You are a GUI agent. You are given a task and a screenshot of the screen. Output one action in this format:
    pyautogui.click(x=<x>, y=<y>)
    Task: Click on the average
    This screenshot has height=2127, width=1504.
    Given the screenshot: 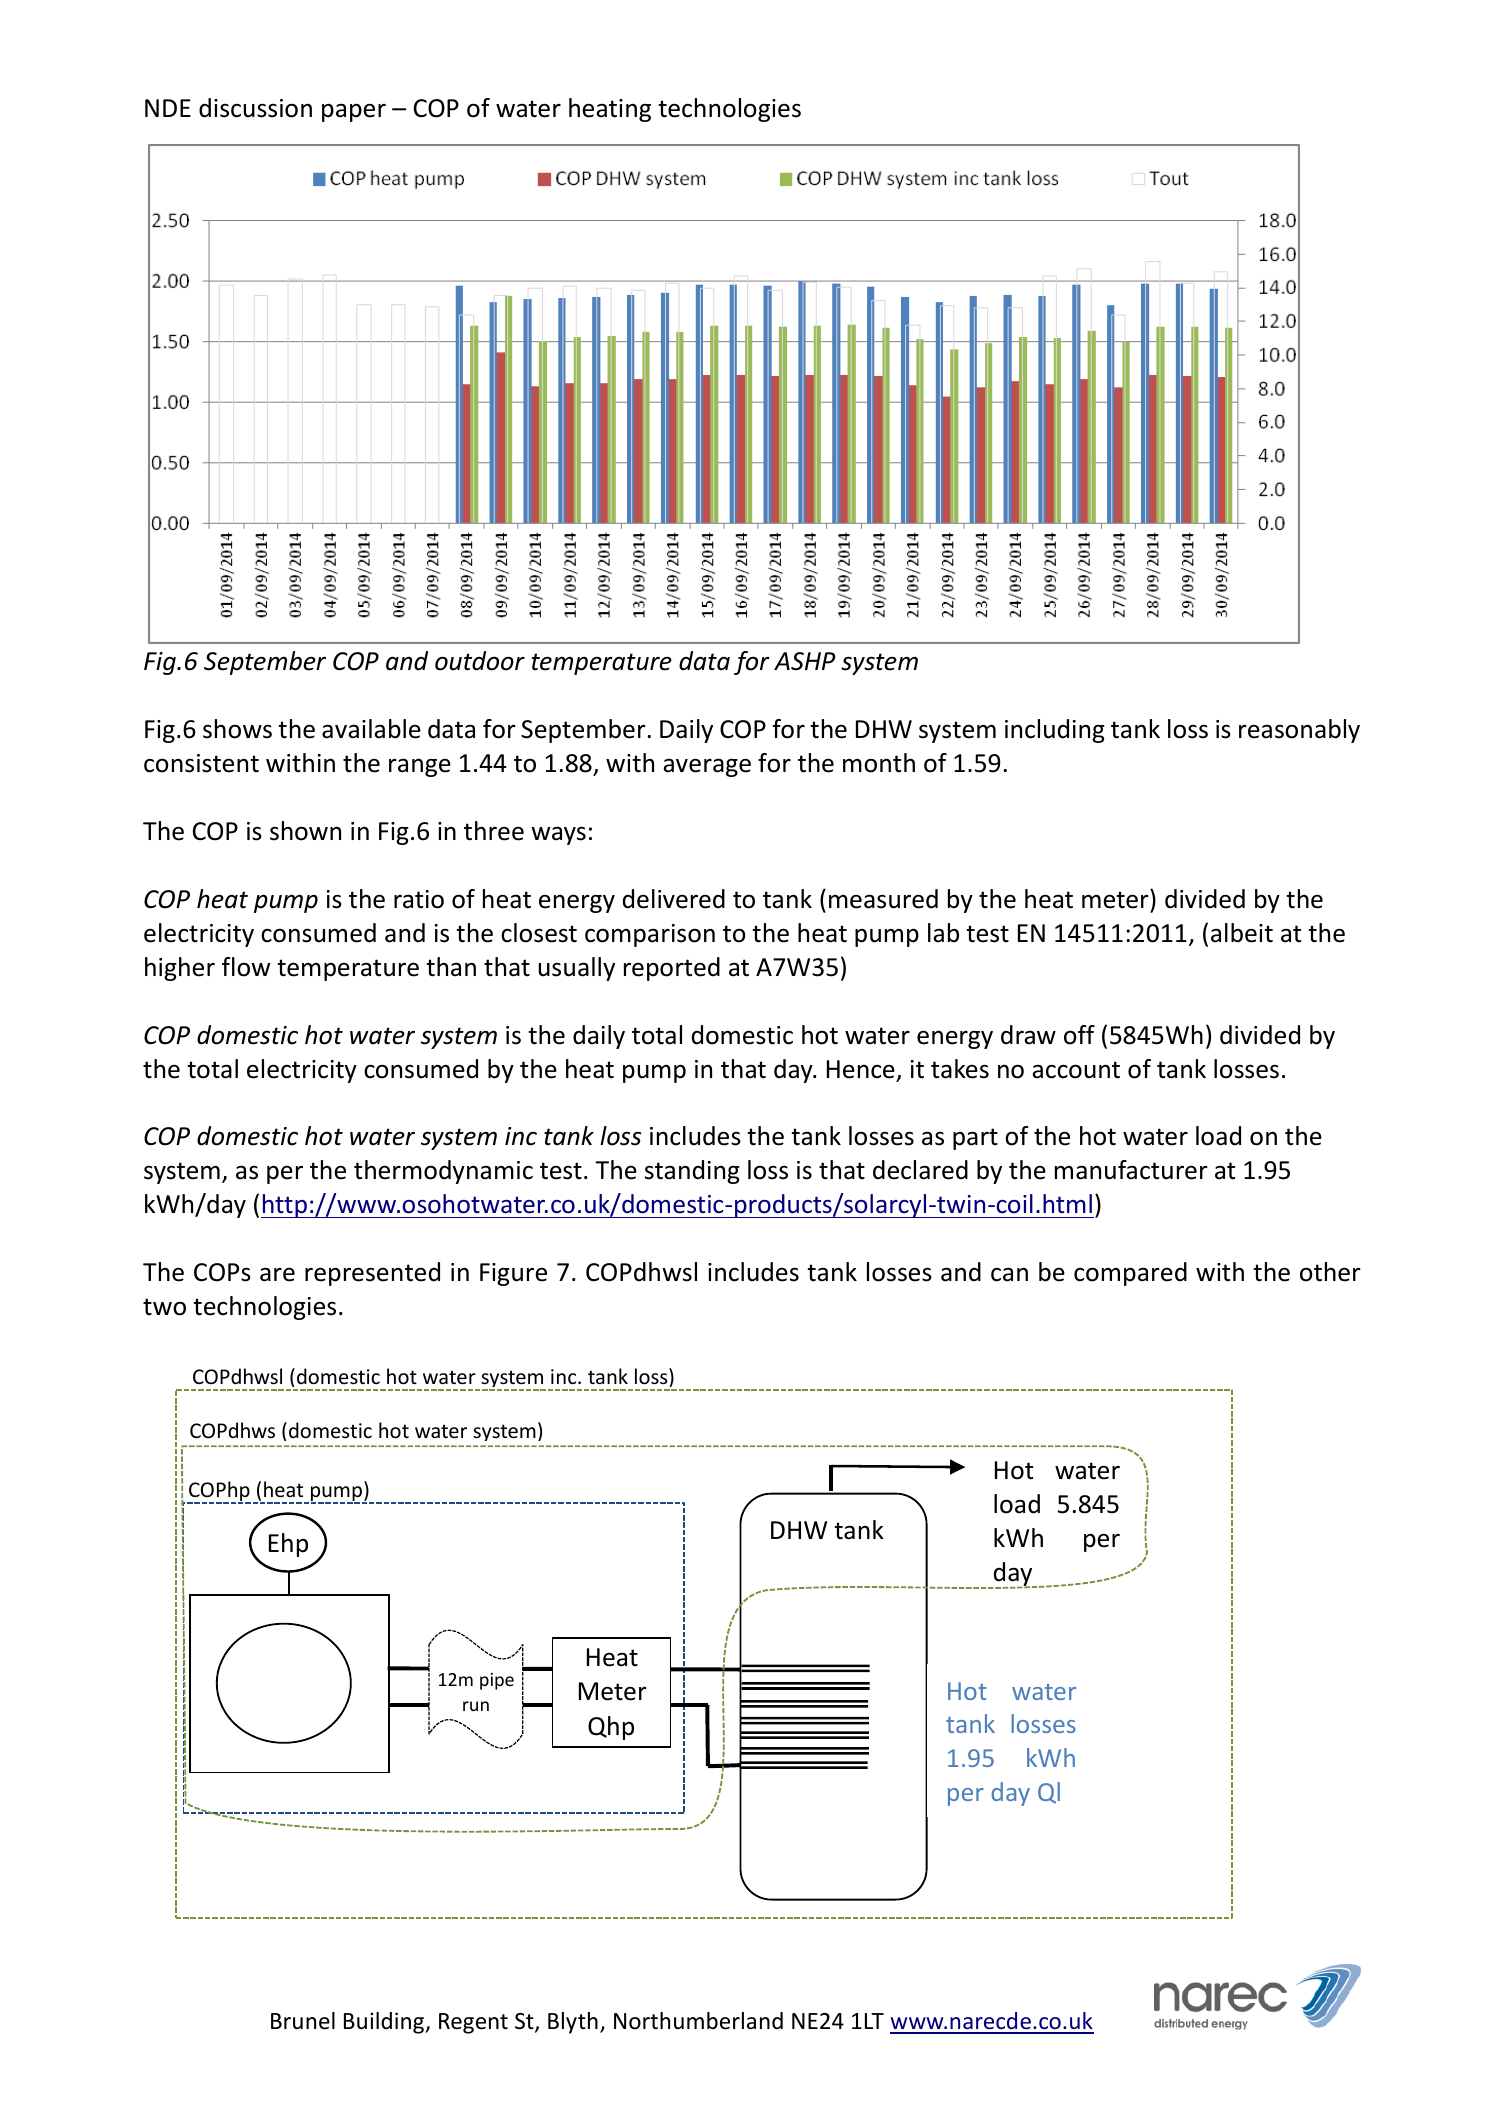 What is the action you would take?
    pyautogui.click(x=707, y=767)
